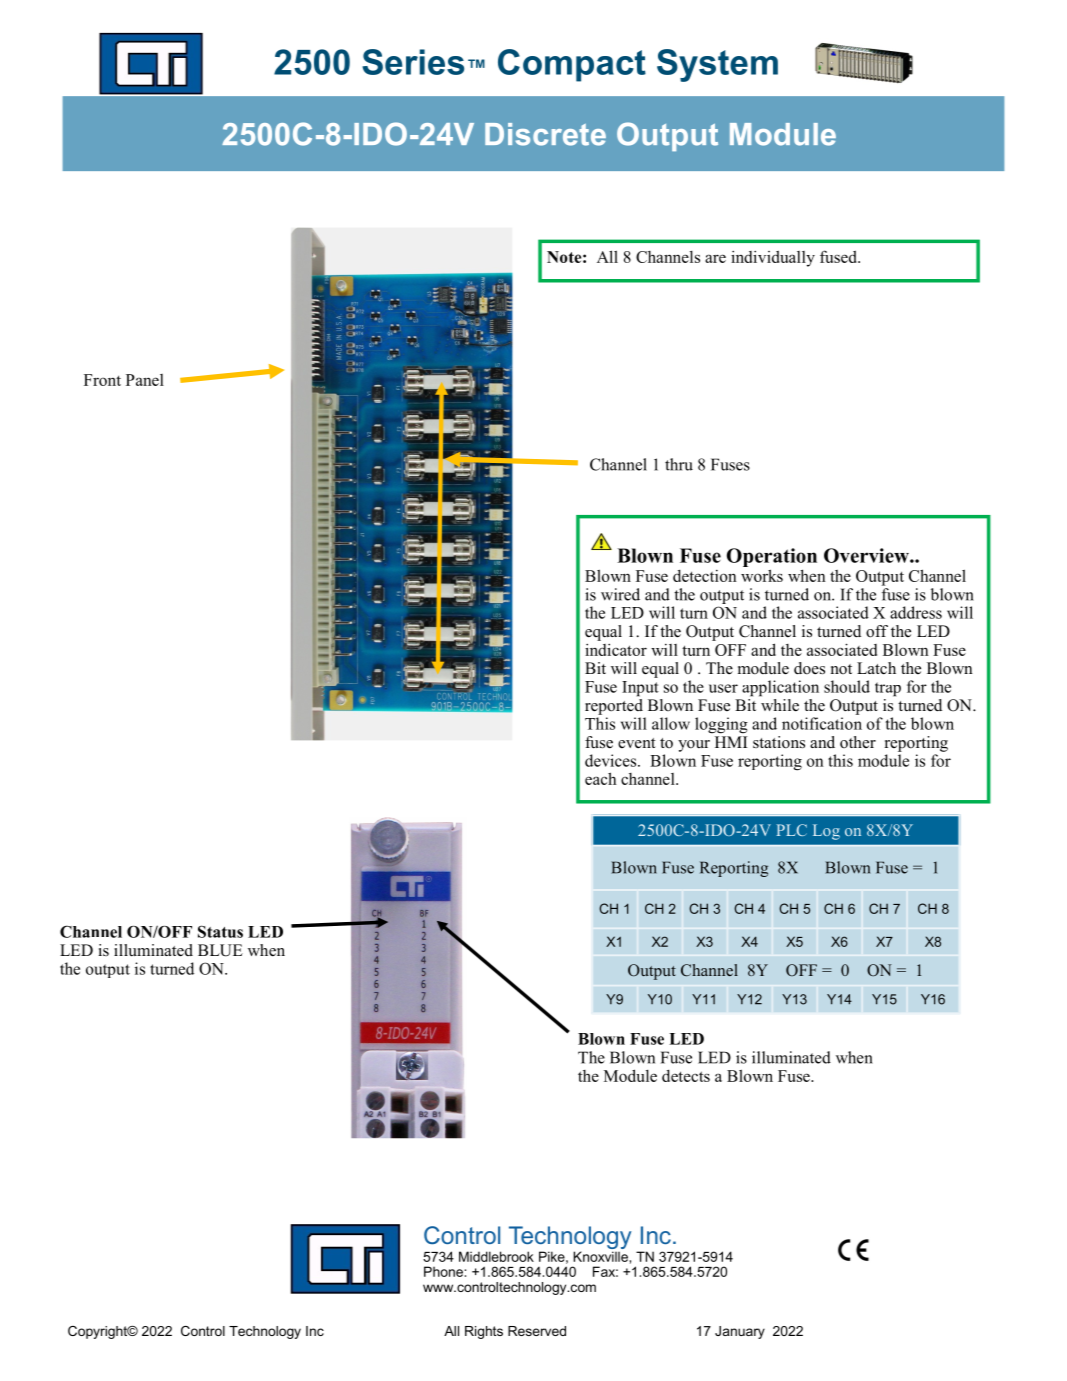 This image has height=1381, width=1067. What do you see at coordinates (444, 1271) in the image?
I see `Phone` at bounding box center [444, 1271].
